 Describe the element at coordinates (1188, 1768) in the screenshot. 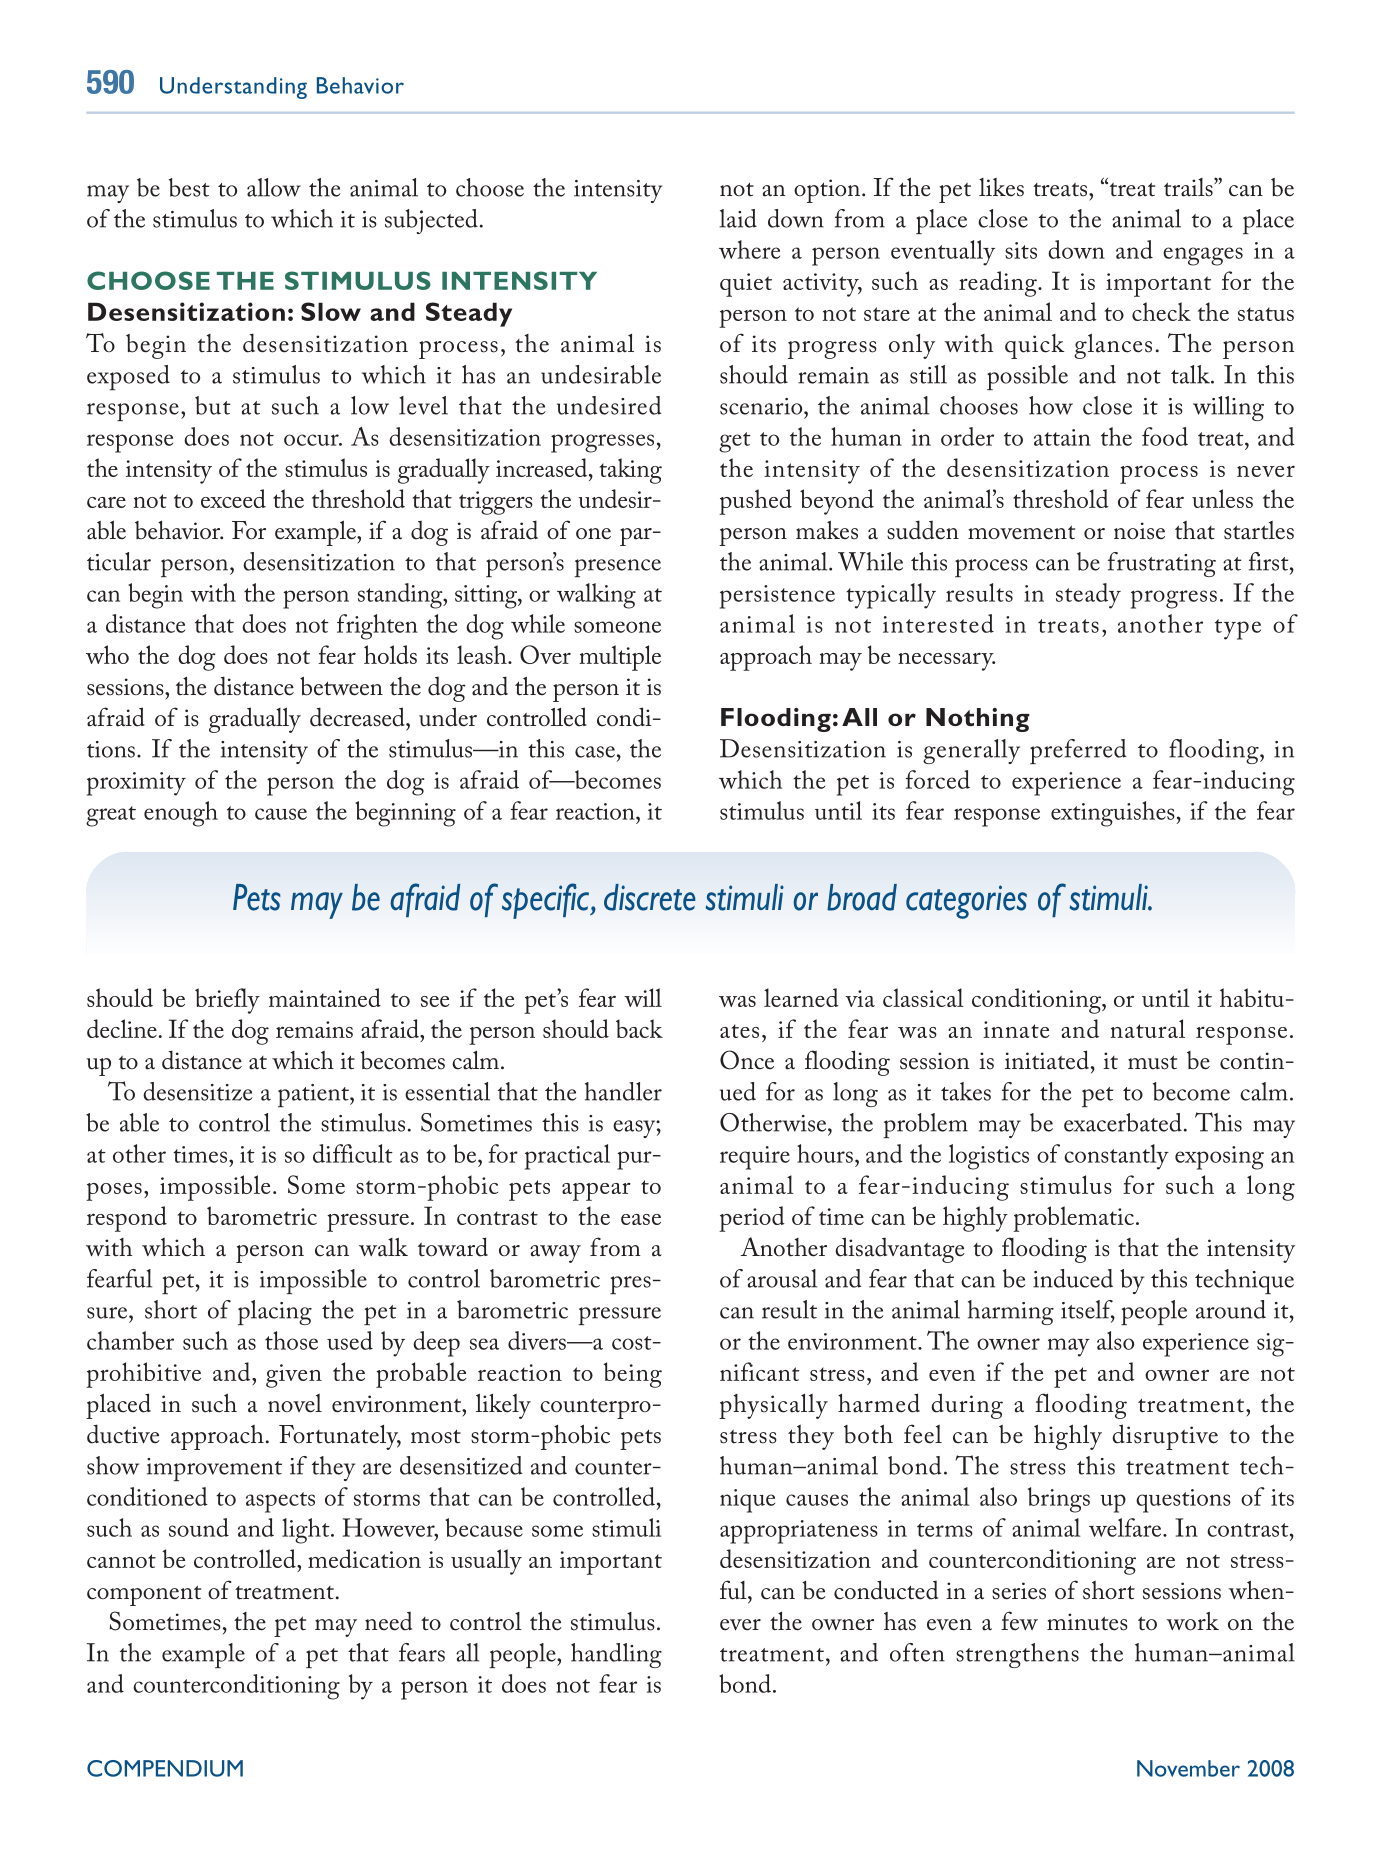

I see `November` at that location.
